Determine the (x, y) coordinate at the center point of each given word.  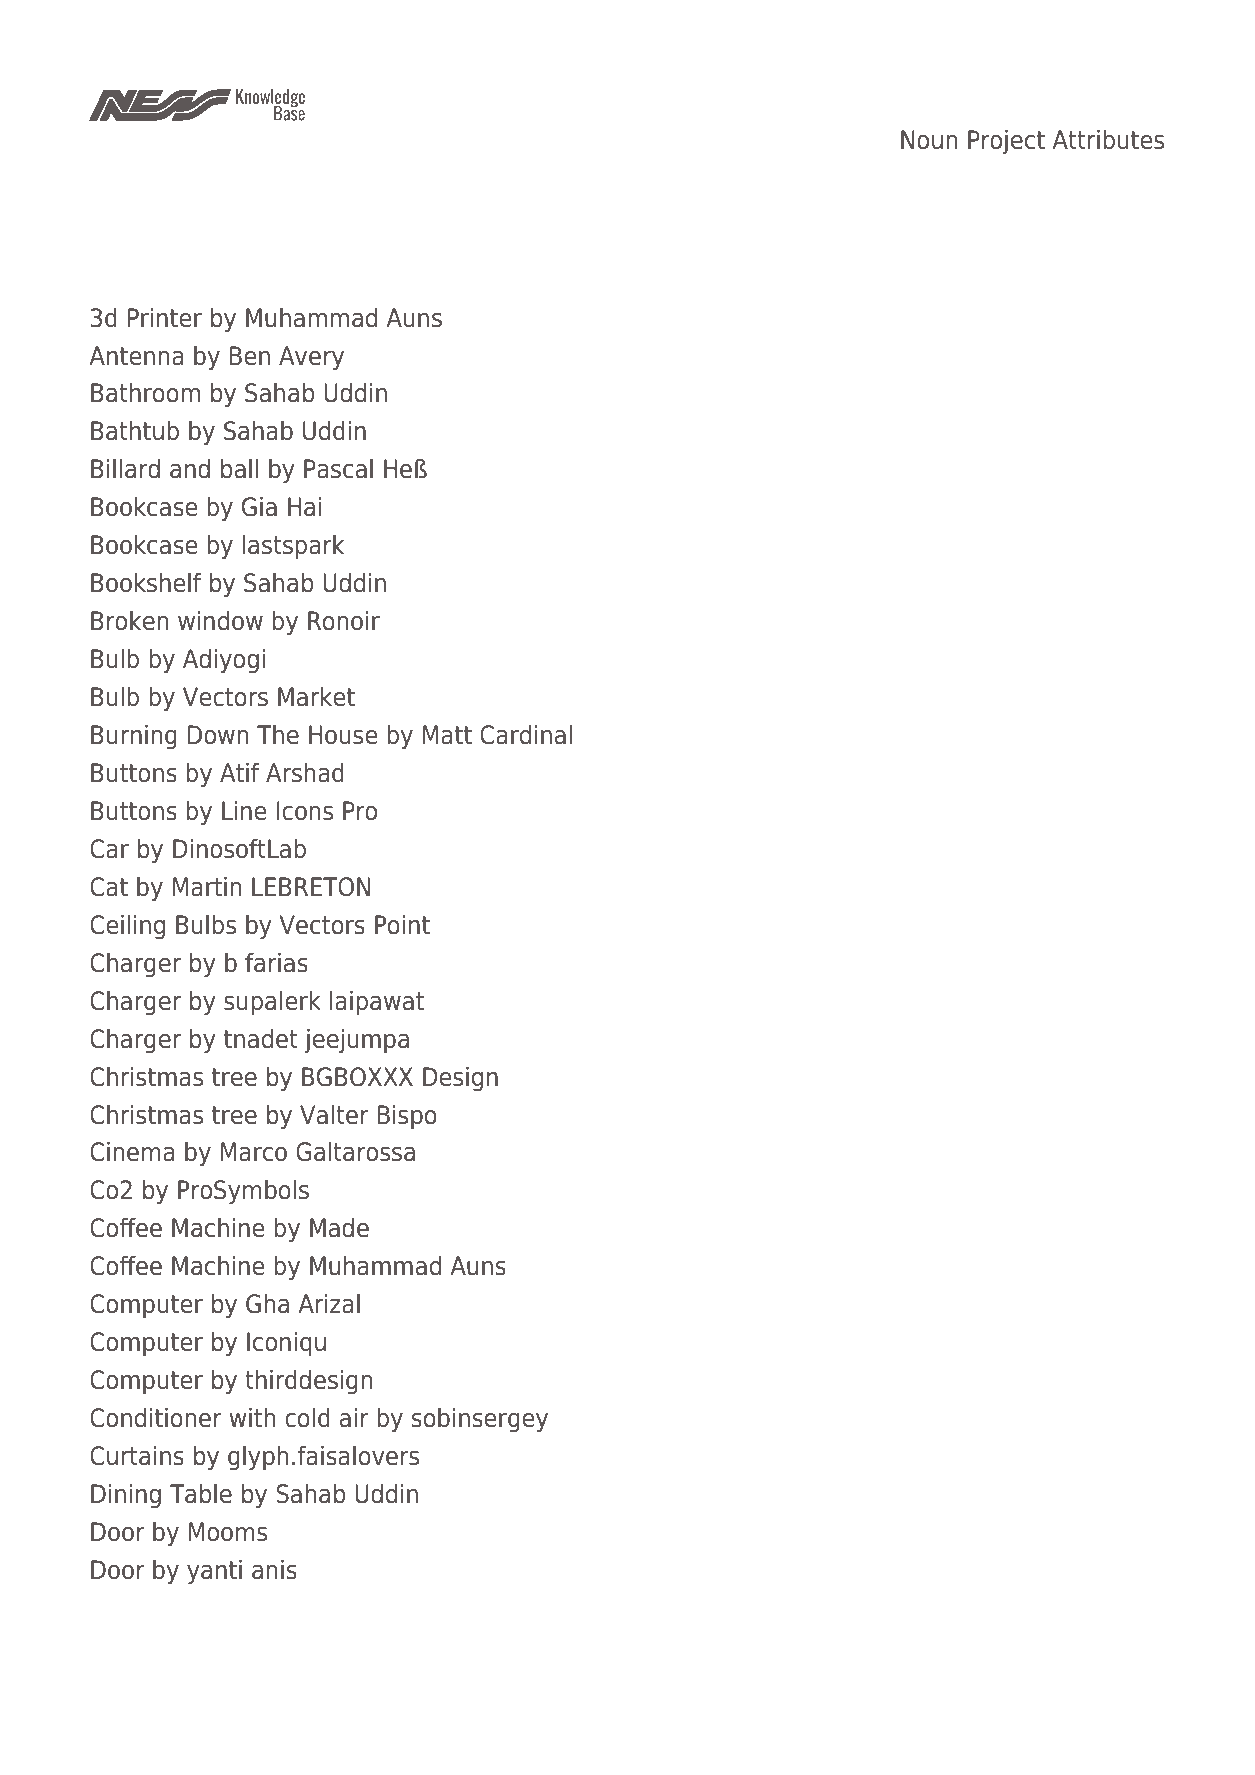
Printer (165, 318)
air (354, 1418)
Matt (447, 735)
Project (1006, 142)
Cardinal (526, 735)
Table (201, 1494)
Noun (929, 140)
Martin (207, 887)
